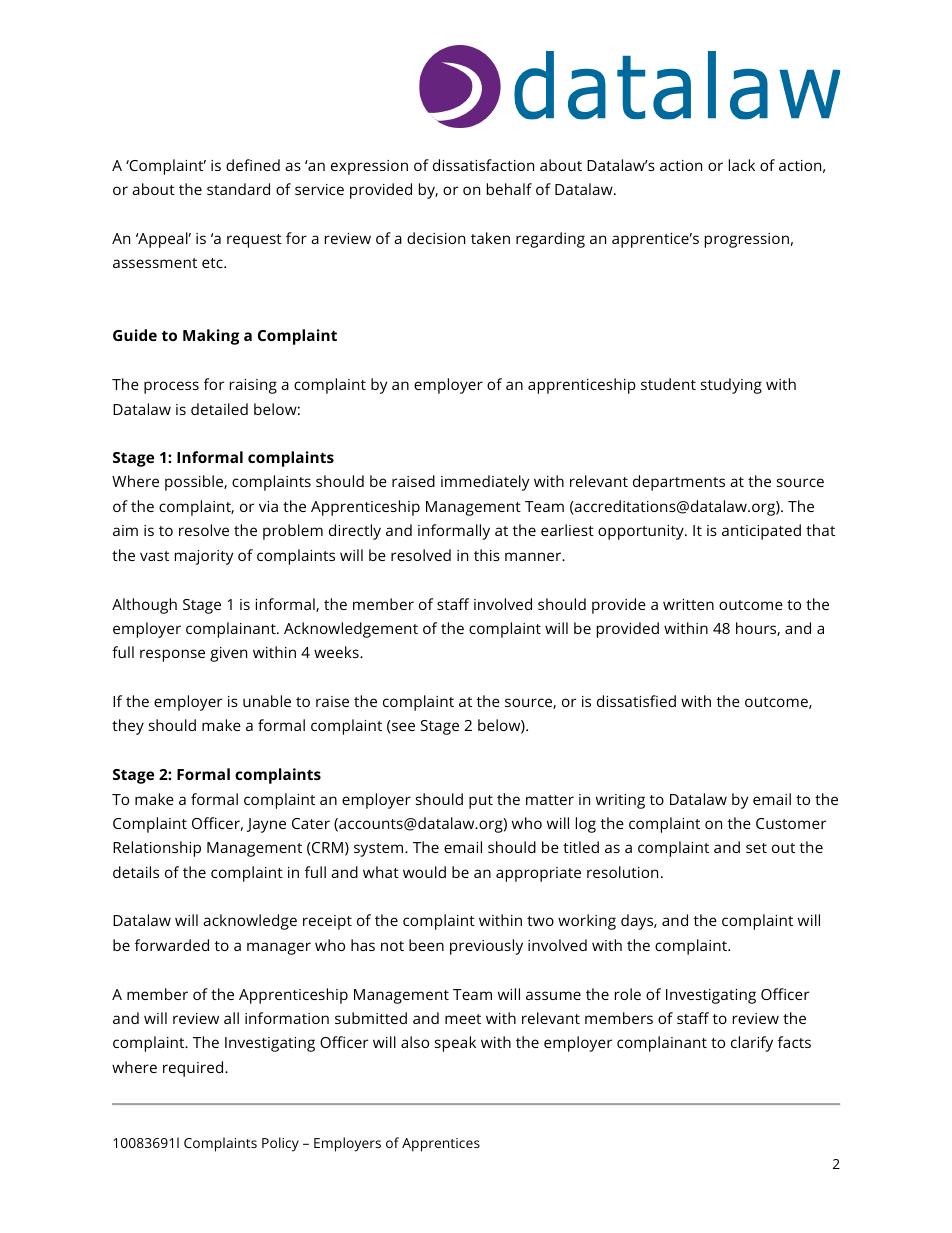 The width and height of the screenshot is (952, 1233). Describe the element at coordinates (238, 189) in the screenshot. I see `standard` at that location.
